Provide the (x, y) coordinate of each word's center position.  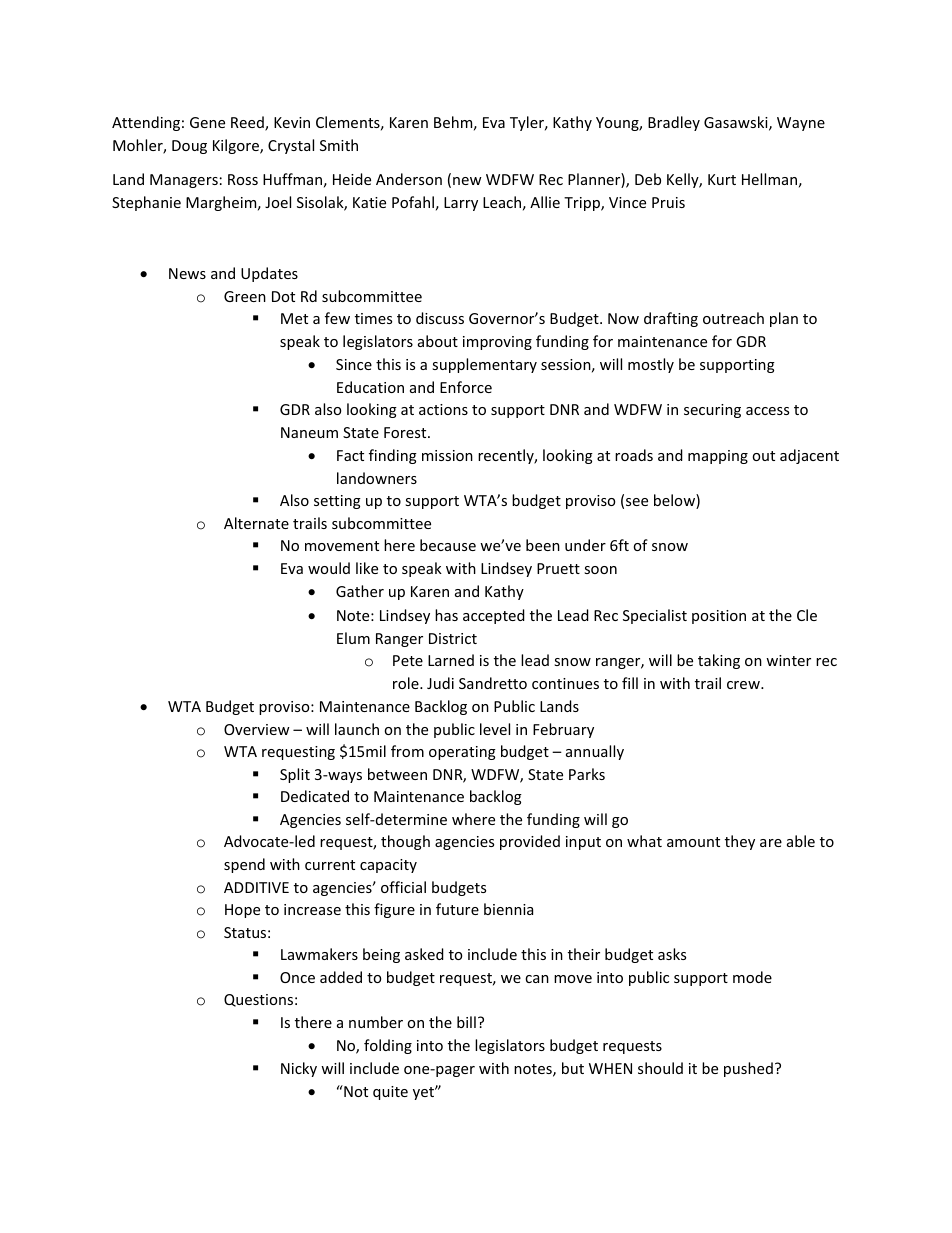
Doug (189, 147)
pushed (748, 1069)
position (719, 617)
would (329, 568)
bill (466, 1022)
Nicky (299, 1069)
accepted (494, 616)
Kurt (722, 179)
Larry (461, 204)
